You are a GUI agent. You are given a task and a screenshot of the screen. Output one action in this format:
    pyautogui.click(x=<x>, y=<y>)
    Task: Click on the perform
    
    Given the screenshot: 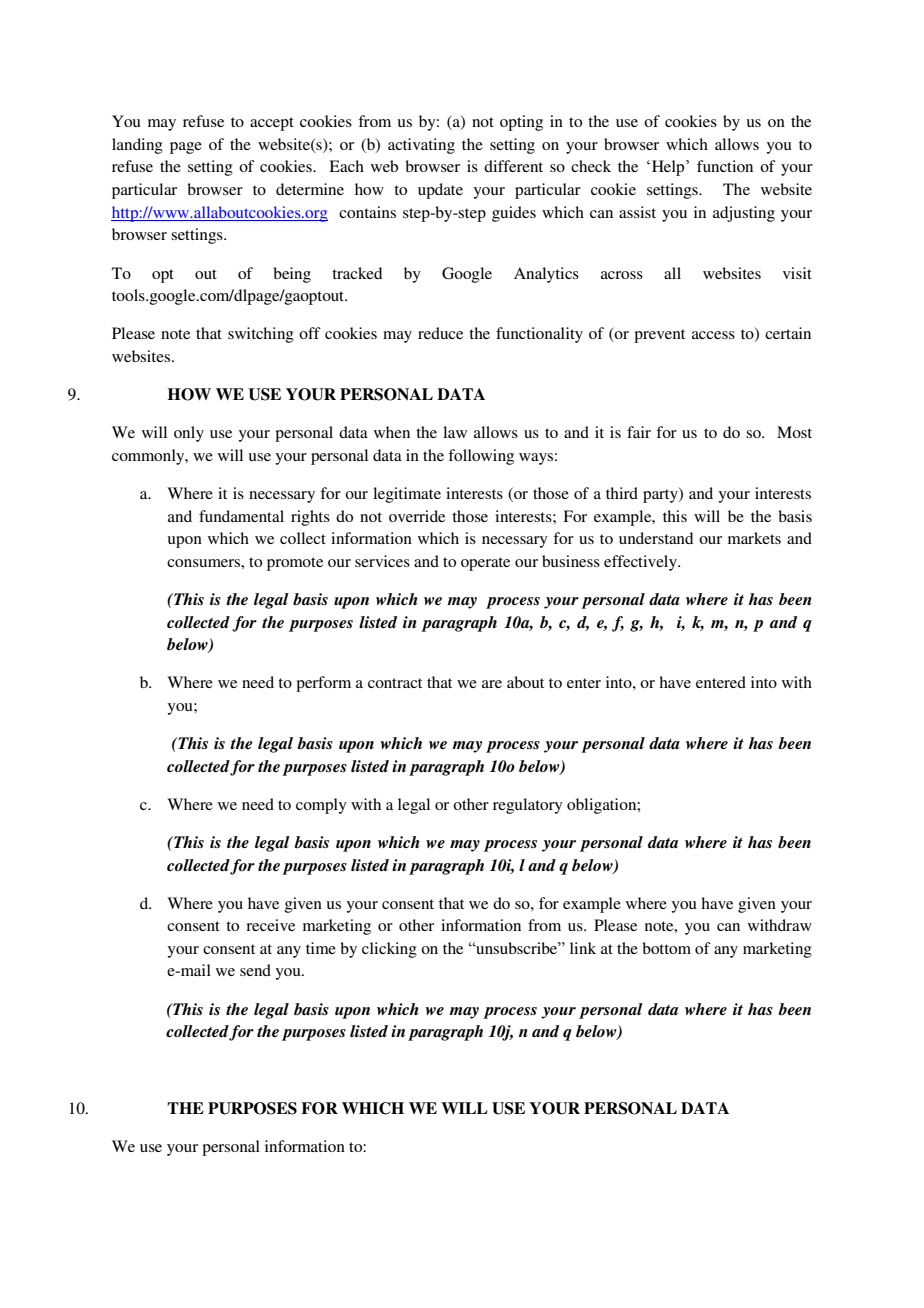 What is the action you would take?
    pyautogui.click(x=323, y=684)
